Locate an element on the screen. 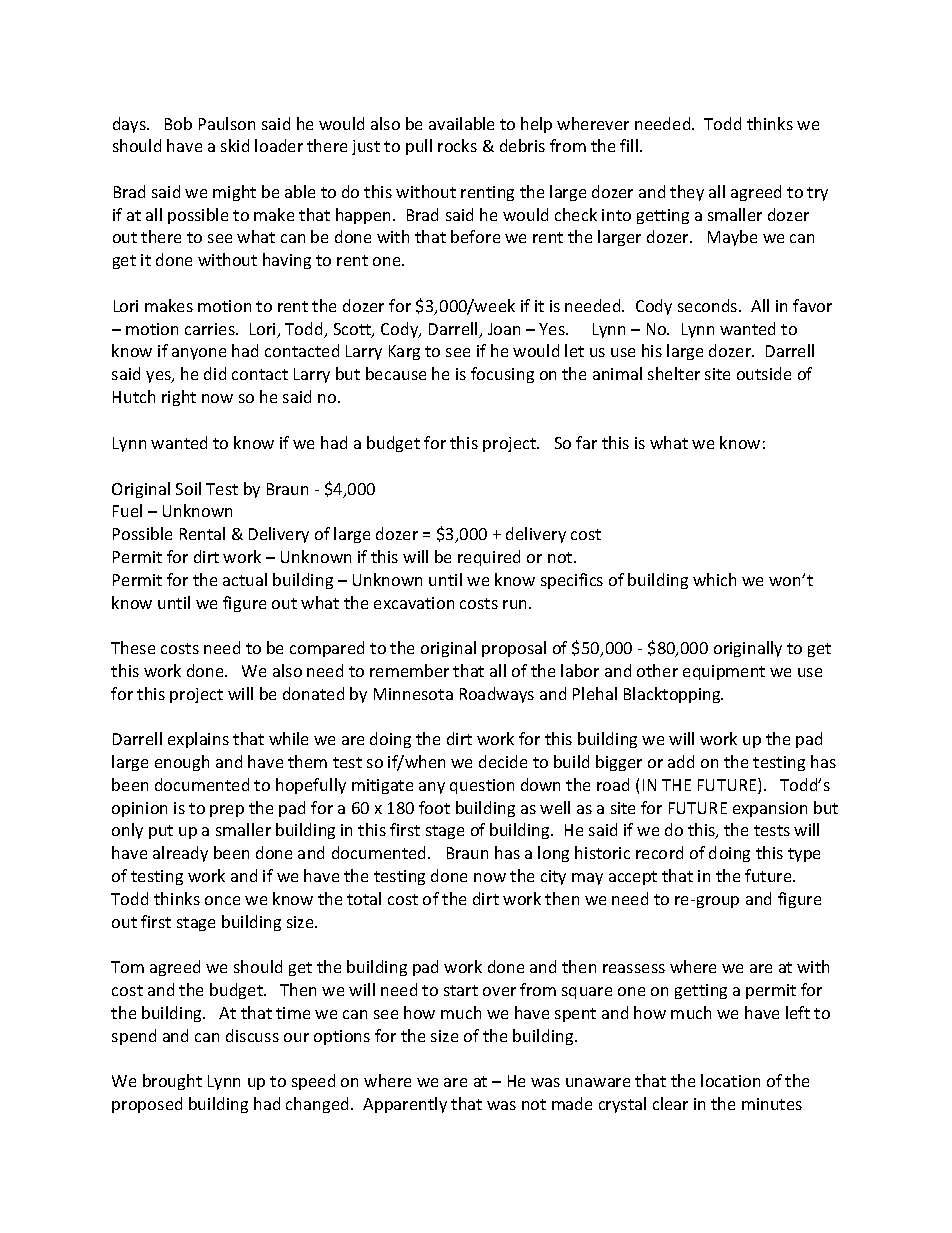 The width and height of the screenshot is (952, 1233). expansion is located at coordinates (770, 809).
